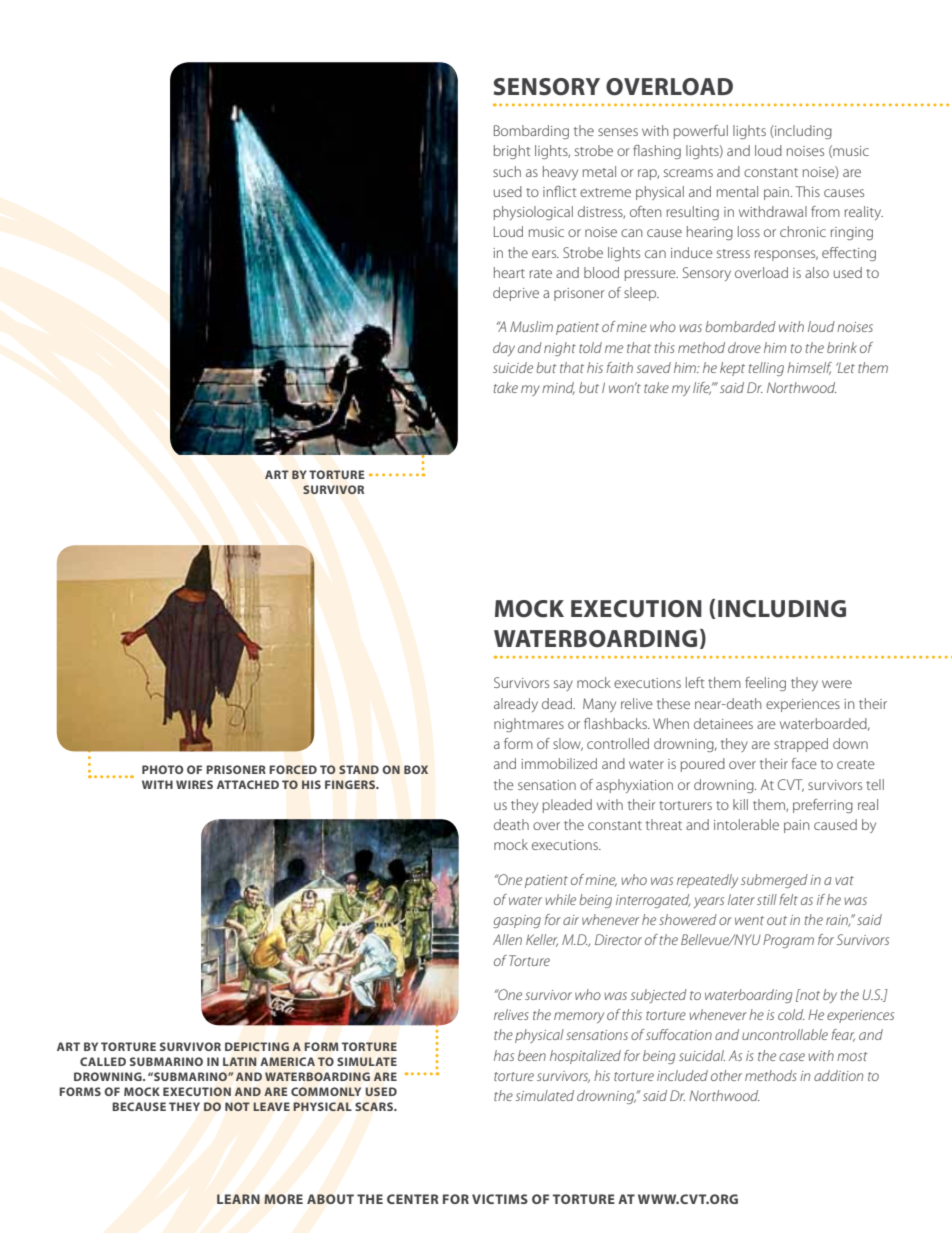  Describe the element at coordinates (744, 347) in the document. I see `drove` at that location.
